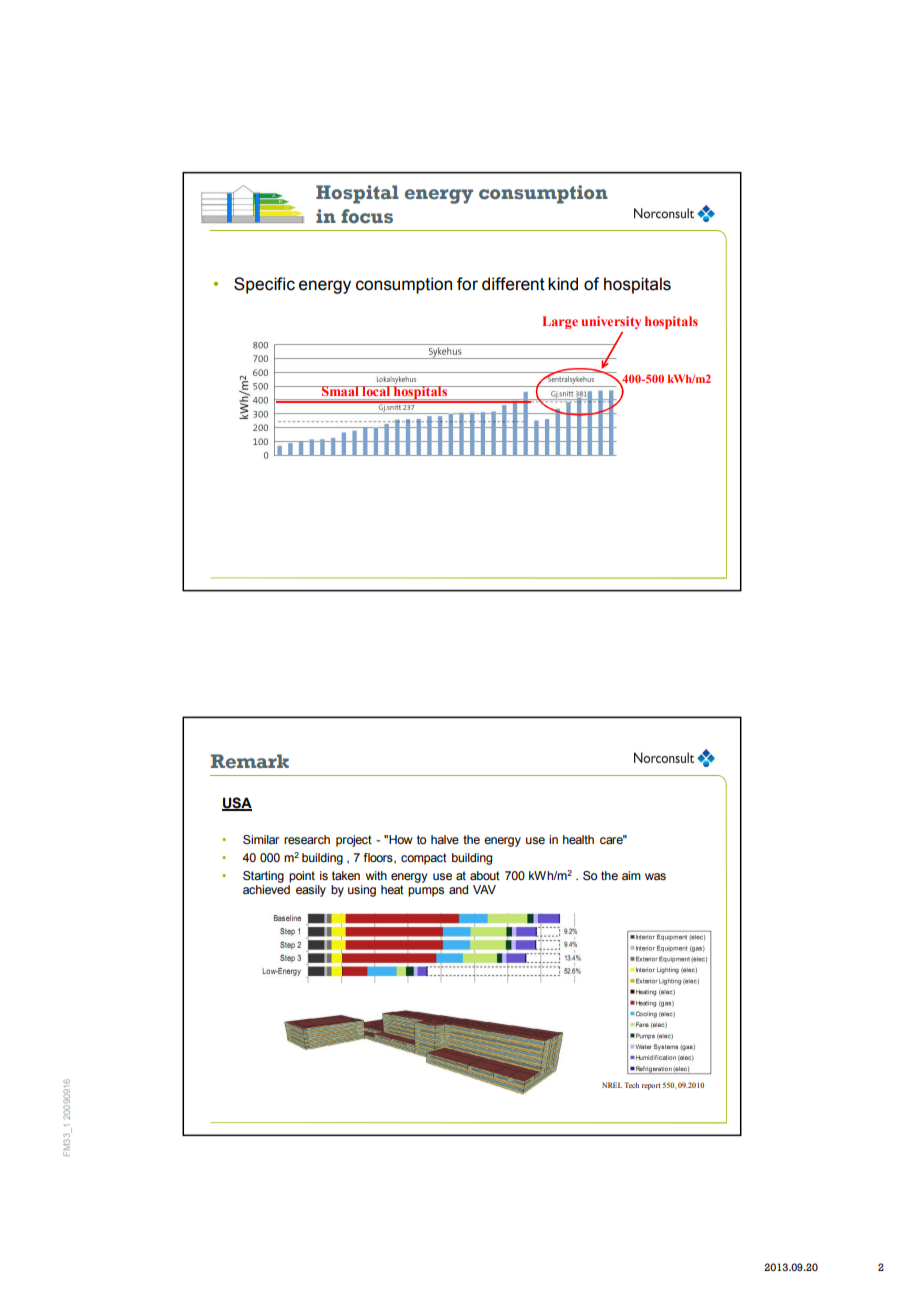  I want to click on Remark, so click(250, 761).
